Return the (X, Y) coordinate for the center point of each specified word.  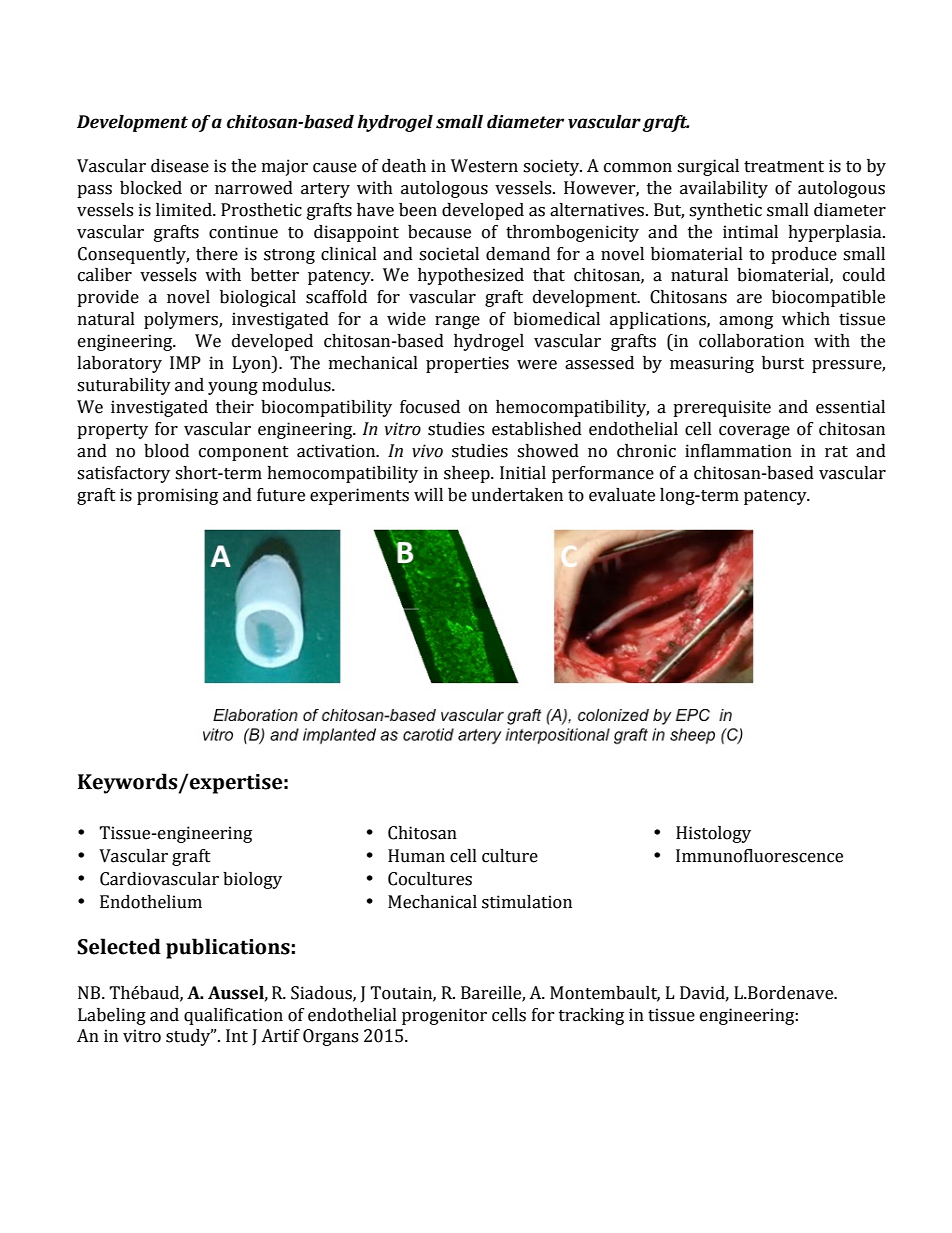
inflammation (738, 451)
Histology (713, 834)
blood (166, 451)
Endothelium (151, 902)
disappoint (356, 233)
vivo (427, 451)
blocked (151, 188)
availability (724, 189)
